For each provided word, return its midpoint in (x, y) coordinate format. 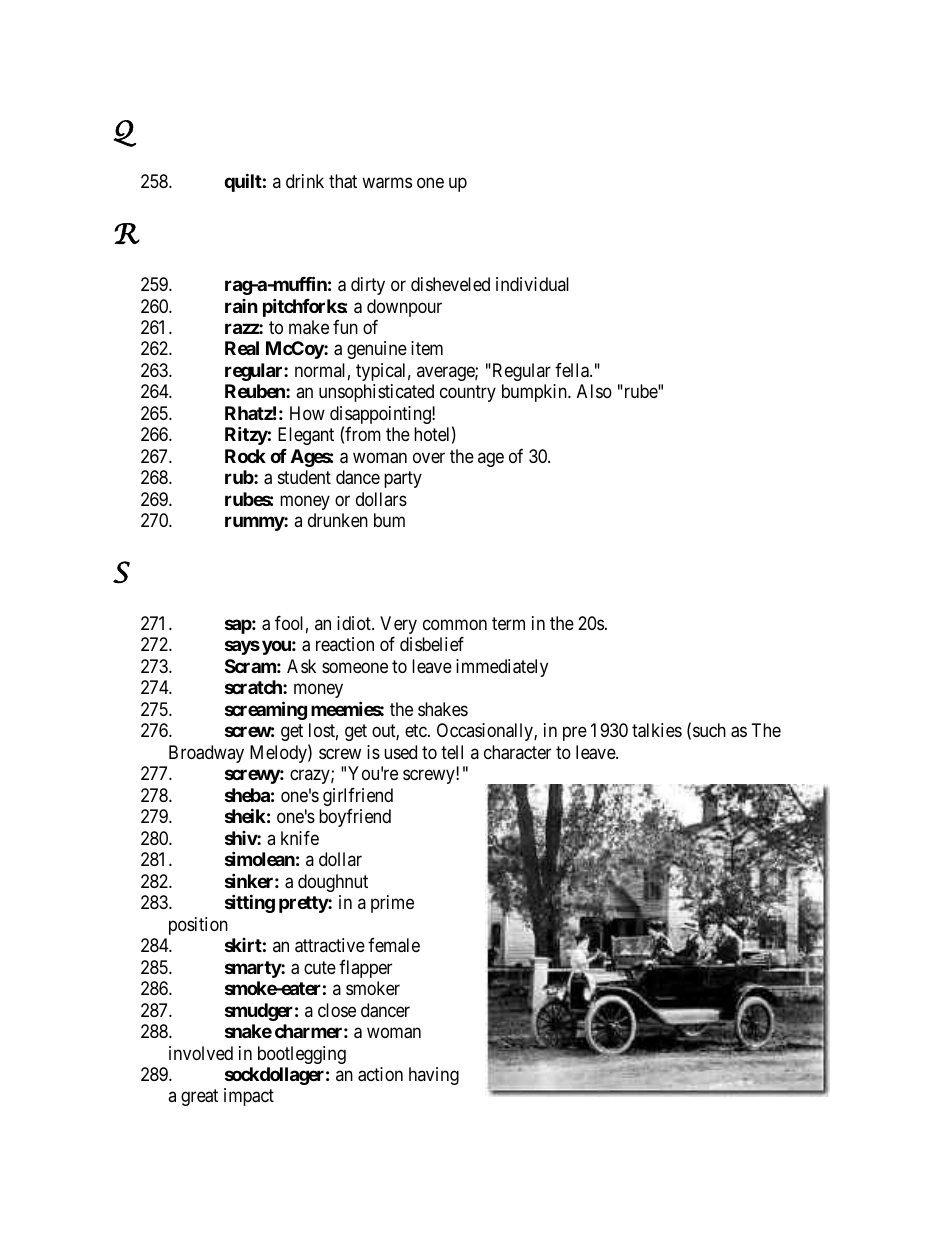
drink (305, 181)
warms (387, 183)
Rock (245, 456)
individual (532, 284)
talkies (657, 730)
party (403, 480)
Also (594, 391)
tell (452, 752)
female (394, 945)
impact (249, 1097)
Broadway (206, 754)
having (434, 1076)
